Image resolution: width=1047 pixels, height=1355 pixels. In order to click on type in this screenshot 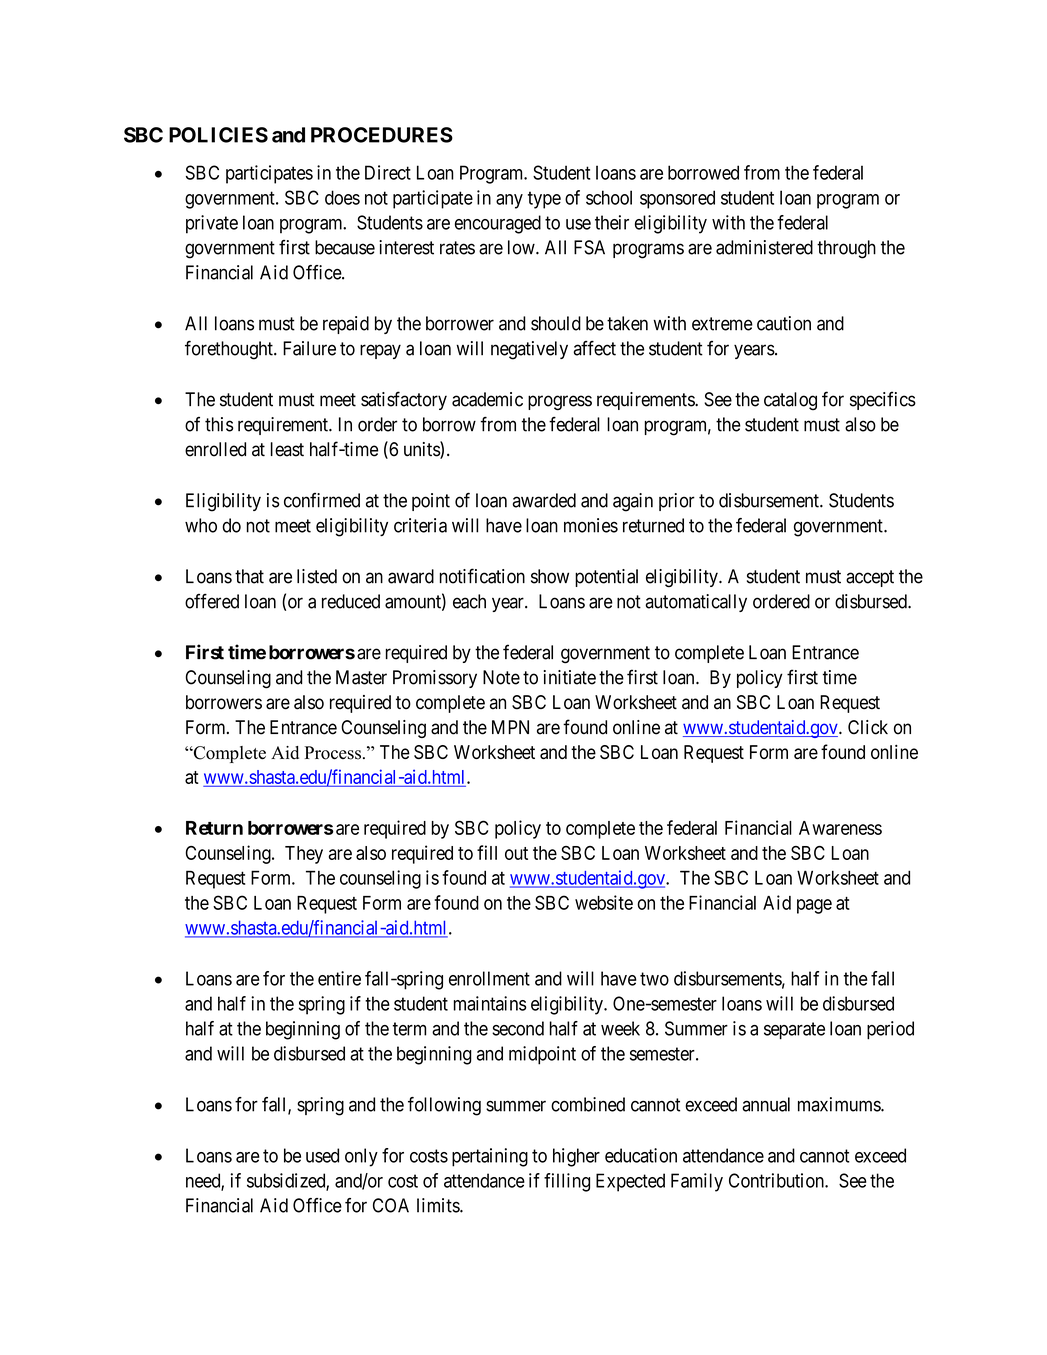, I will do `click(544, 200)`.
